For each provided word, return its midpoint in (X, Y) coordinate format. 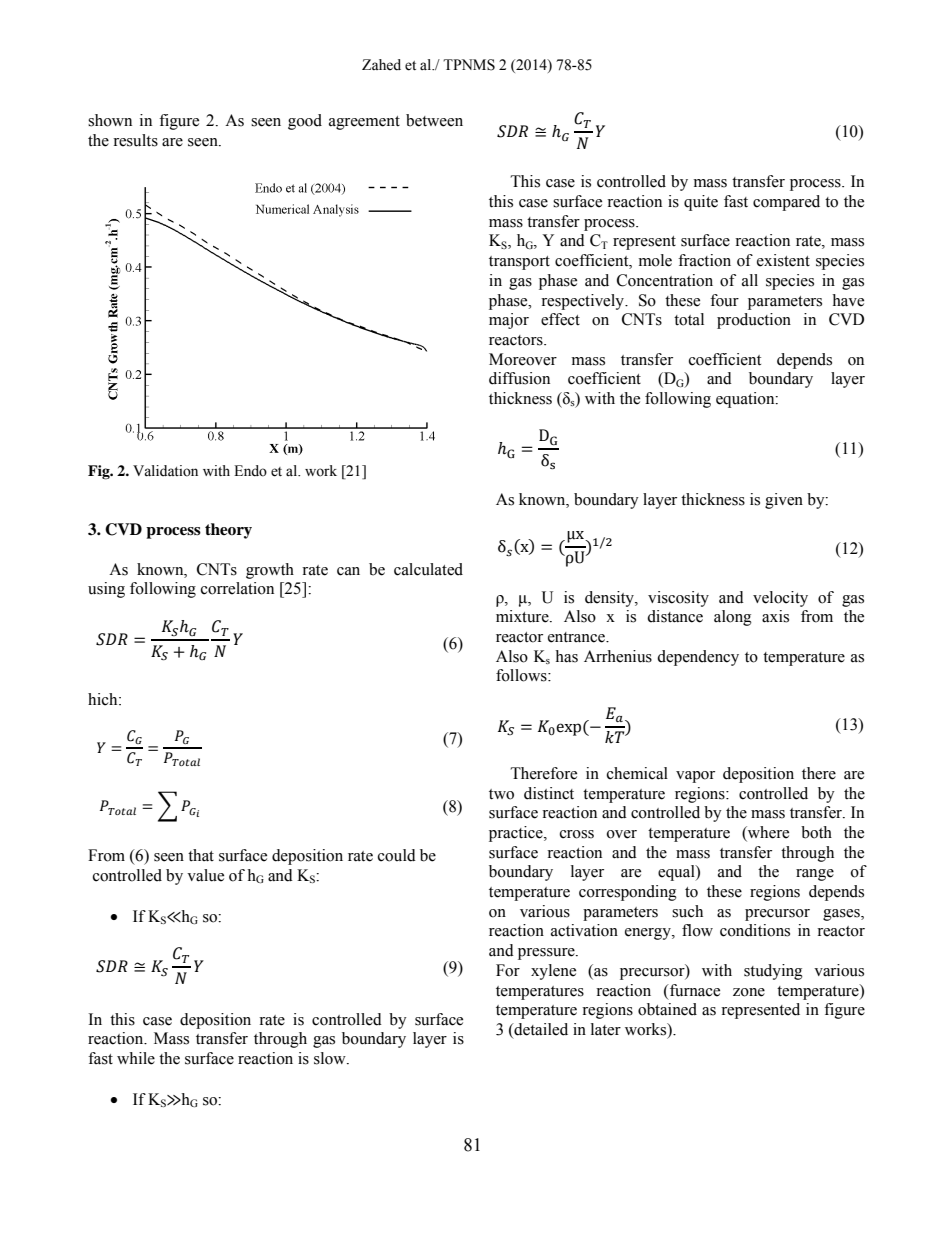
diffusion (519, 378)
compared (786, 203)
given (784, 501)
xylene (553, 972)
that (201, 855)
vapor (695, 777)
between (434, 120)
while (136, 1058)
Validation (165, 471)
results (135, 140)
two (501, 794)
